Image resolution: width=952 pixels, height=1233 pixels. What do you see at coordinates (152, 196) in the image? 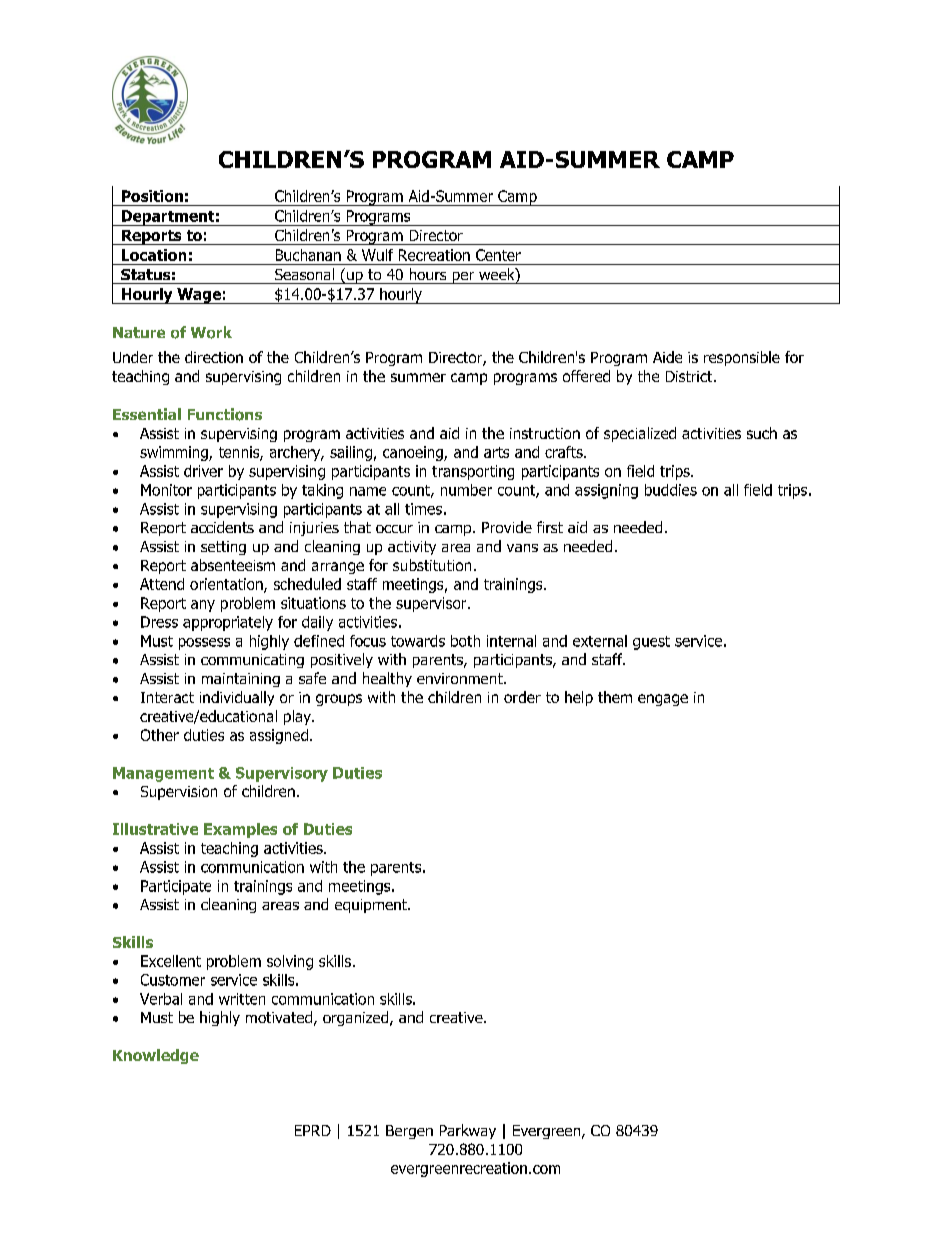
I see `Position` at bounding box center [152, 196].
